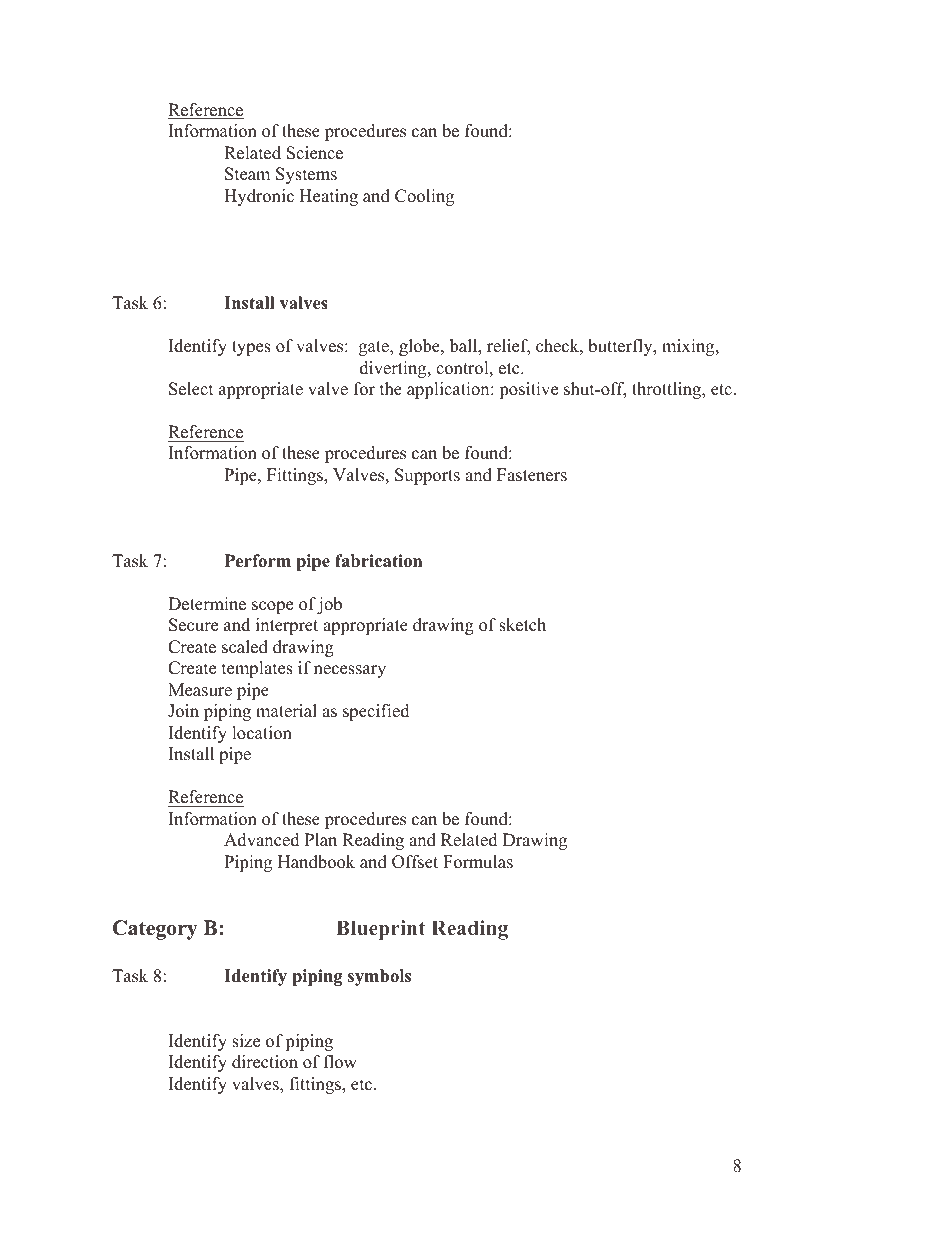  What do you see at coordinates (262, 733) in the image?
I see `location` at bounding box center [262, 733].
